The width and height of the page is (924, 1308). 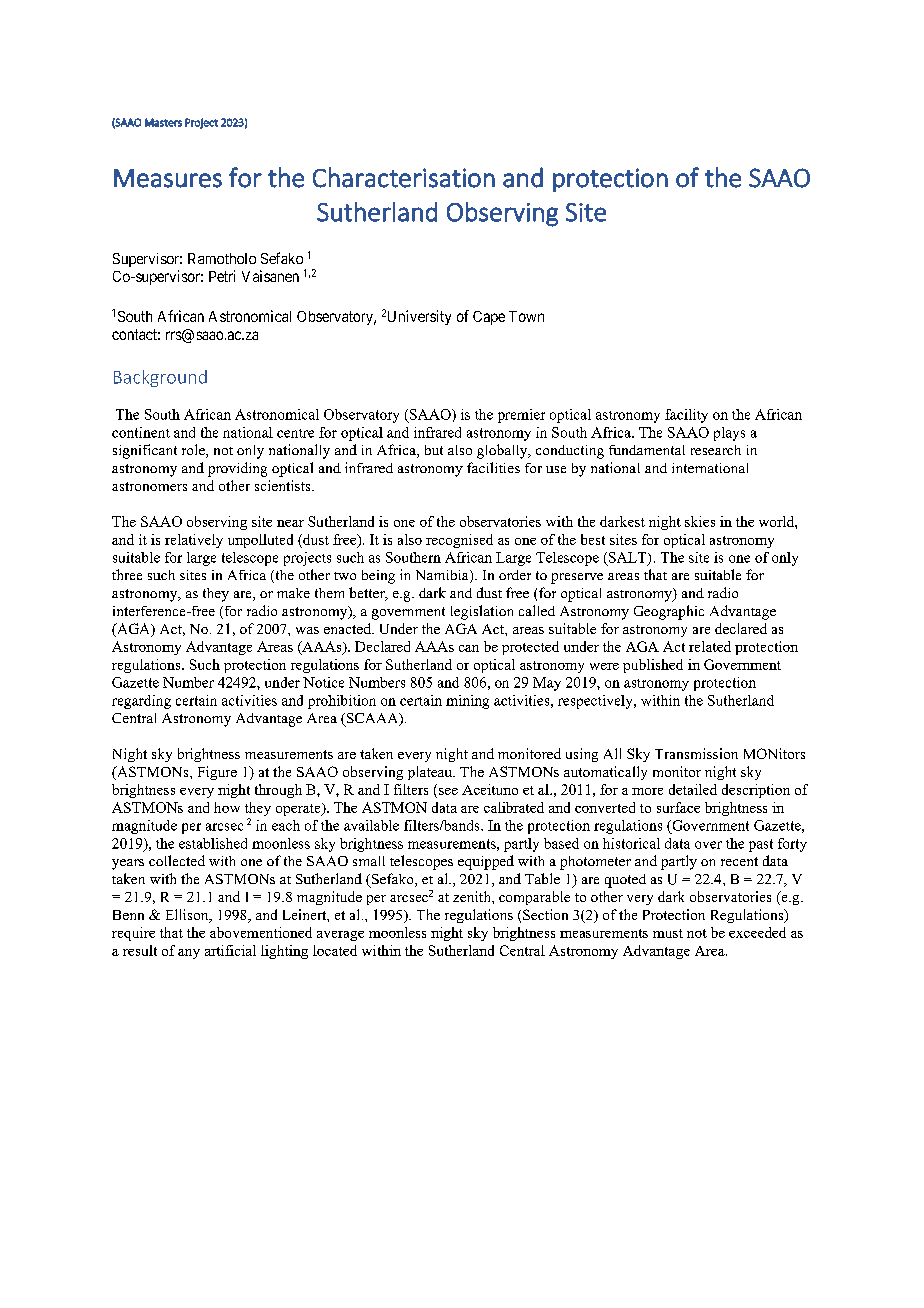 What do you see at coordinates (404, 177) in the page?
I see `Characterisation` at bounding box center [404, 177].
